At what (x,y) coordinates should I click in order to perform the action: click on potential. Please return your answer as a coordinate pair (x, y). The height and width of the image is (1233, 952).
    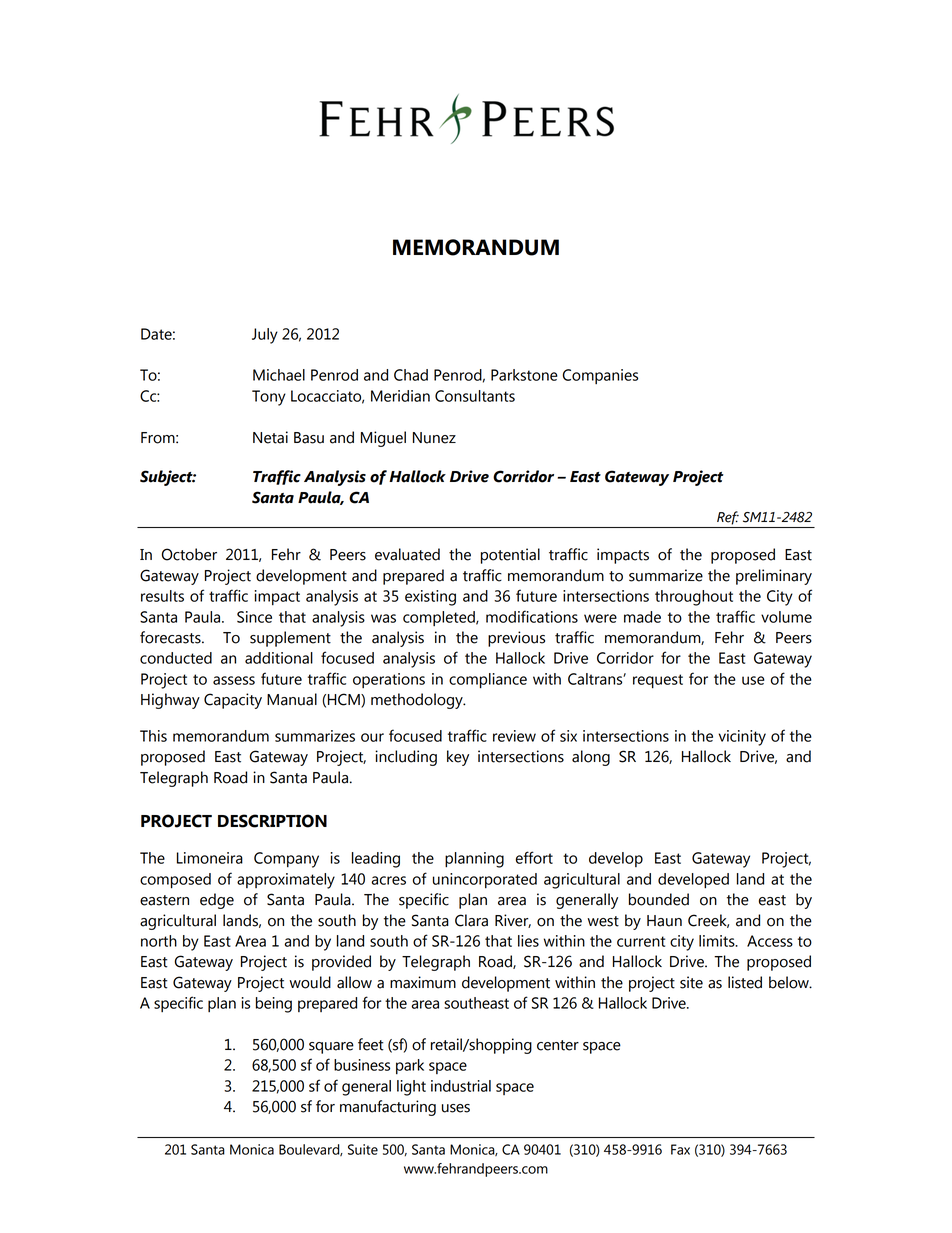
    Looking at the image, I should click on (510, 556).
